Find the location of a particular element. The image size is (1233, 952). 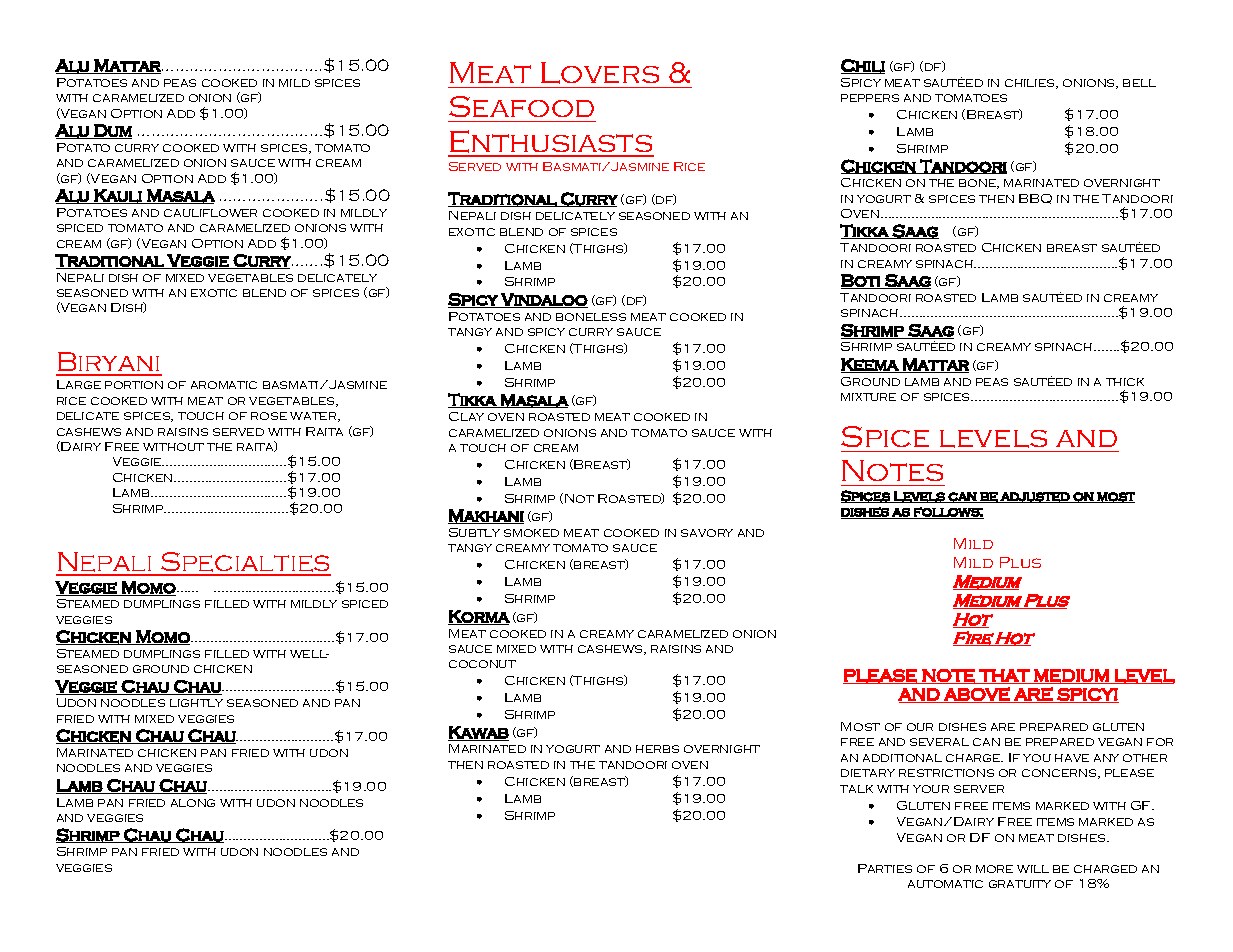

Lovers is located at coordinates (600, 73).
